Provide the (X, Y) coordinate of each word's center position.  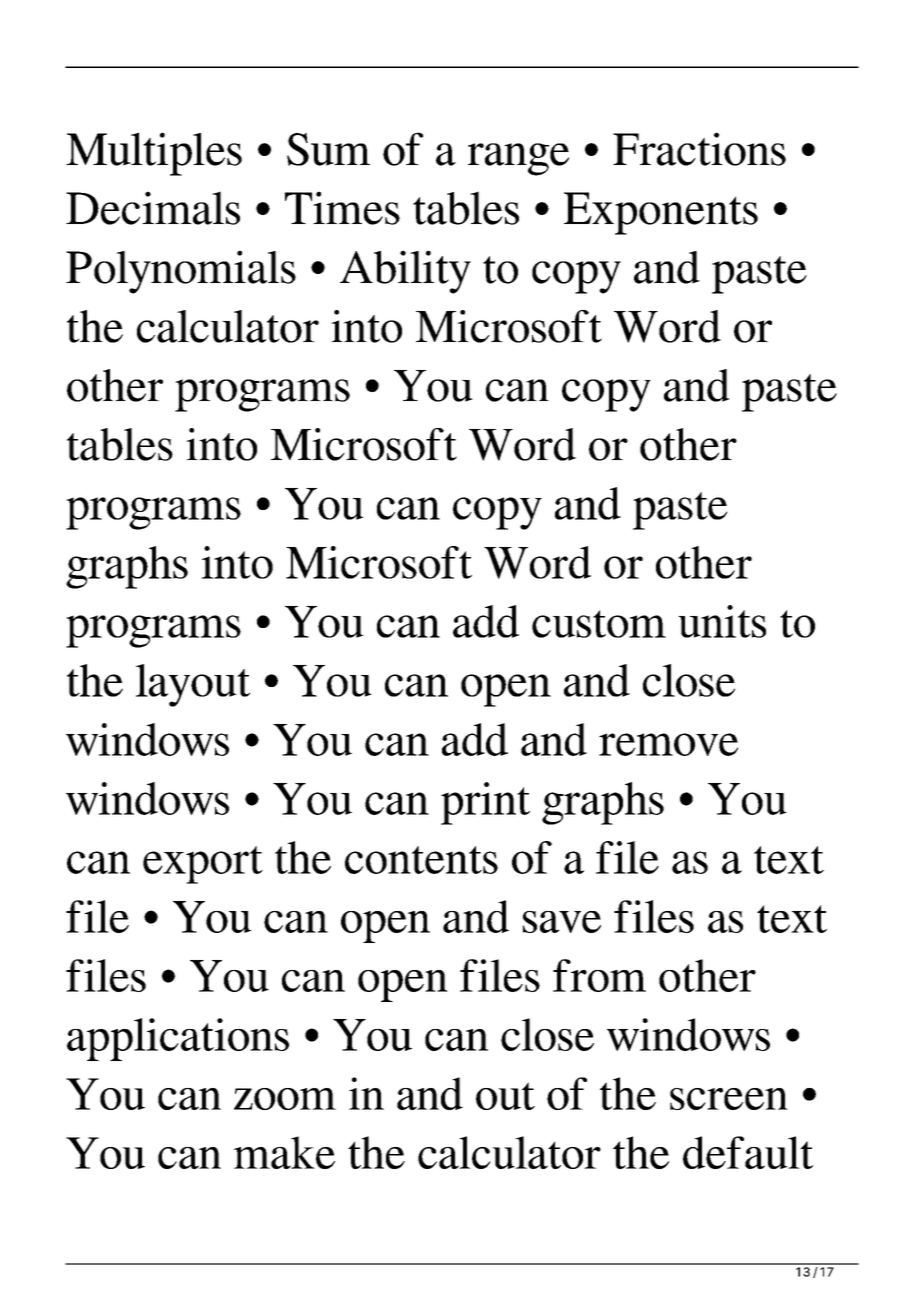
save (562, 922)
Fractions (699, 149)
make (284, 1152)
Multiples (154, 154)
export (203, 865)
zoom (285, 1099)
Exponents (661, 213)
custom (599, 624)
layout (193, 685)
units (722, 621)
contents (421, 860)
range (518, 159)
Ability (405, 272)
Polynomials (181, 272)
